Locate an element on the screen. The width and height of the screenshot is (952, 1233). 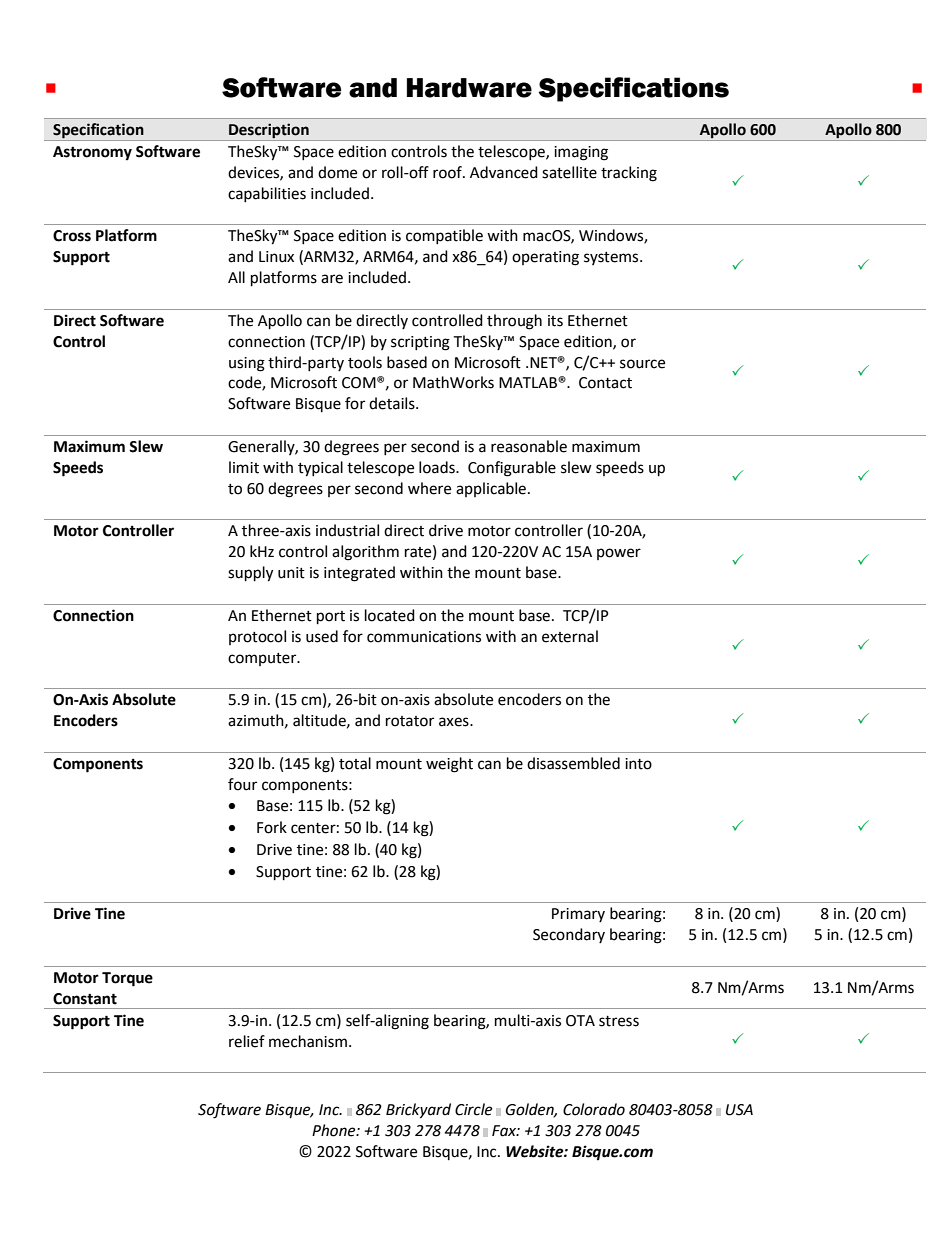
Colorado is located at coordinates (594, 1109).
